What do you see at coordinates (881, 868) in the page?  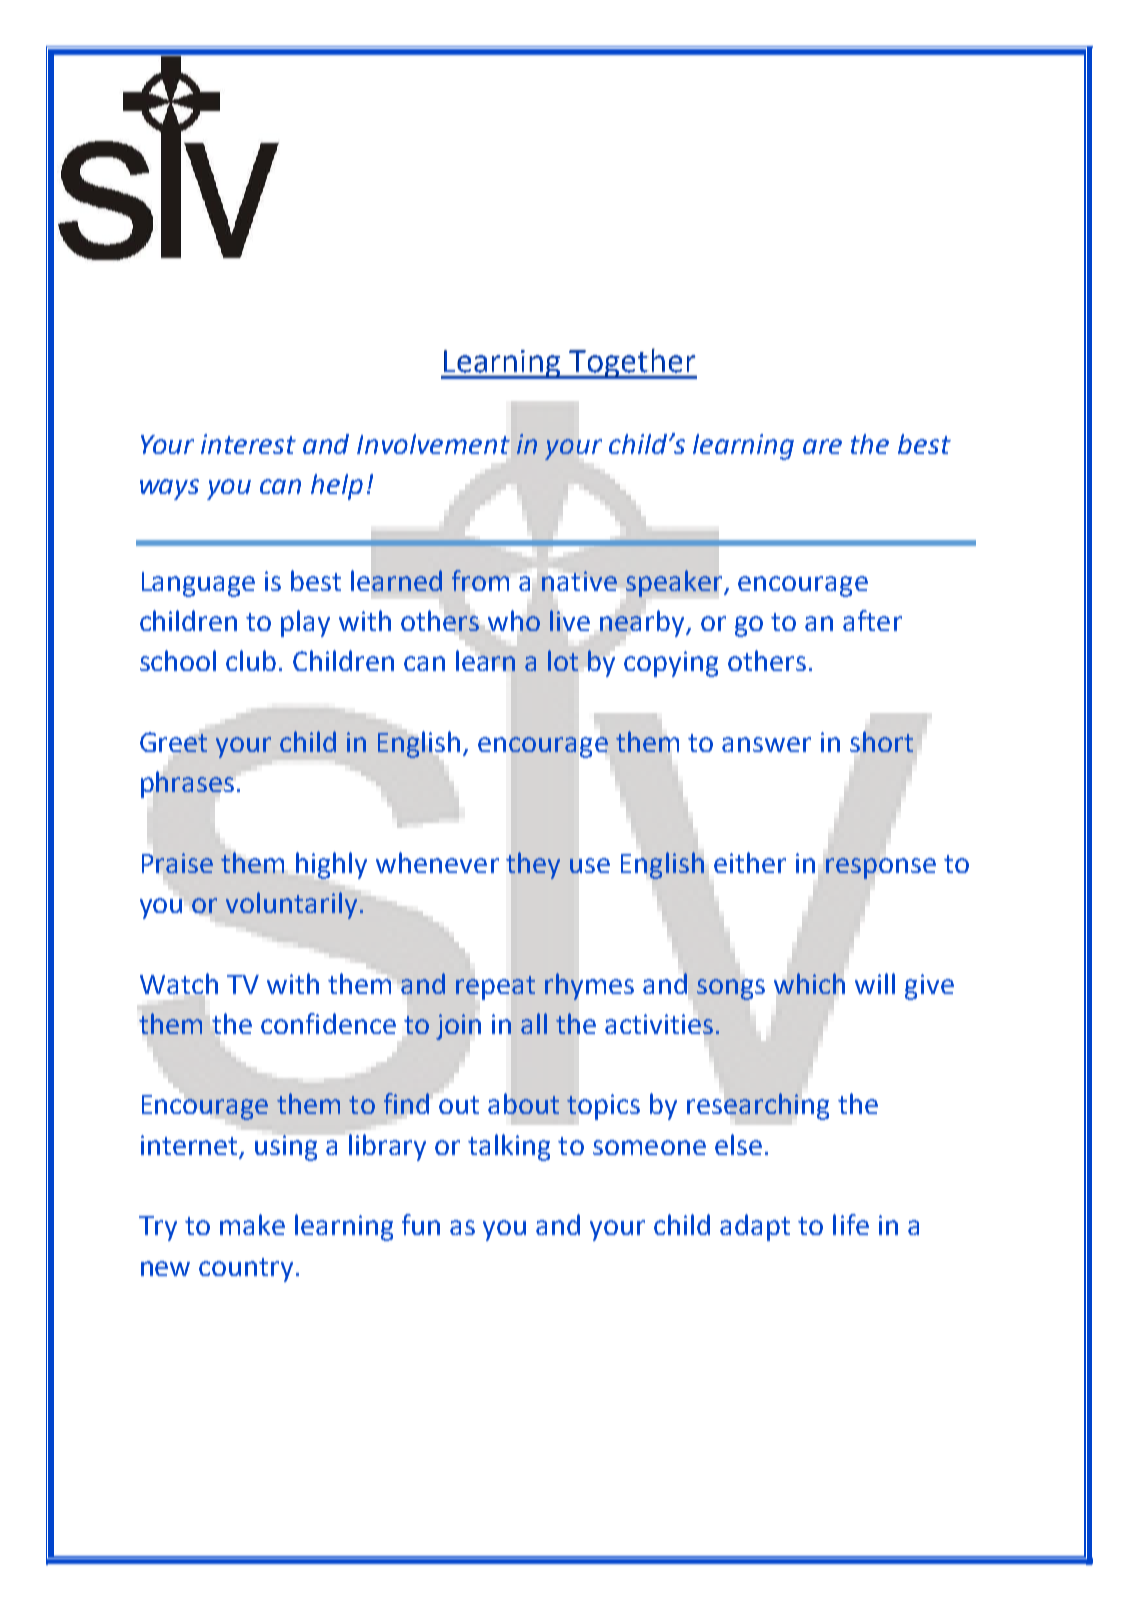 I see `response` at bounding box center [881, 868].
